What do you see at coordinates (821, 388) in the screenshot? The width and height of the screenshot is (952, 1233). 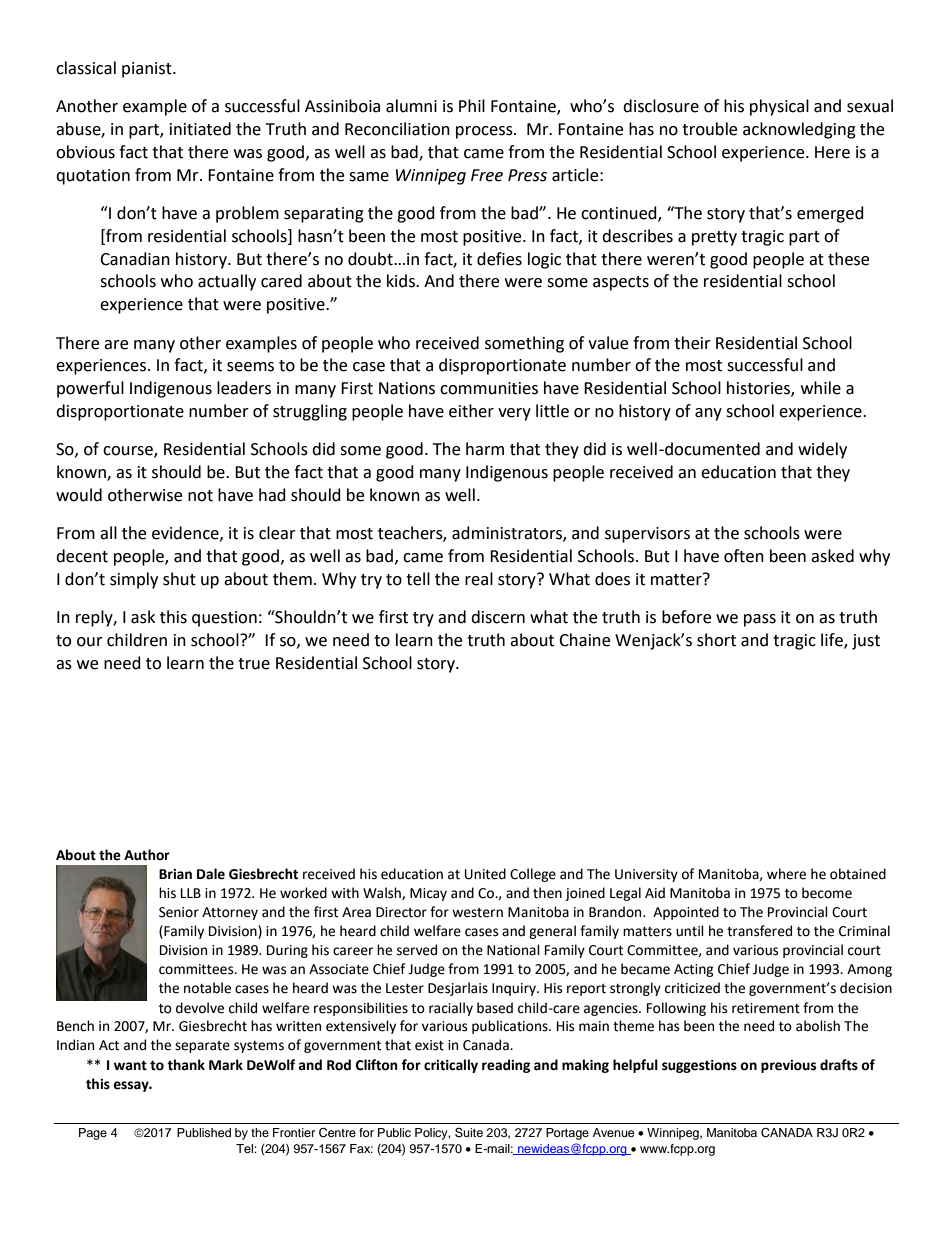 I see `while` at bounding box center [821, 388].
